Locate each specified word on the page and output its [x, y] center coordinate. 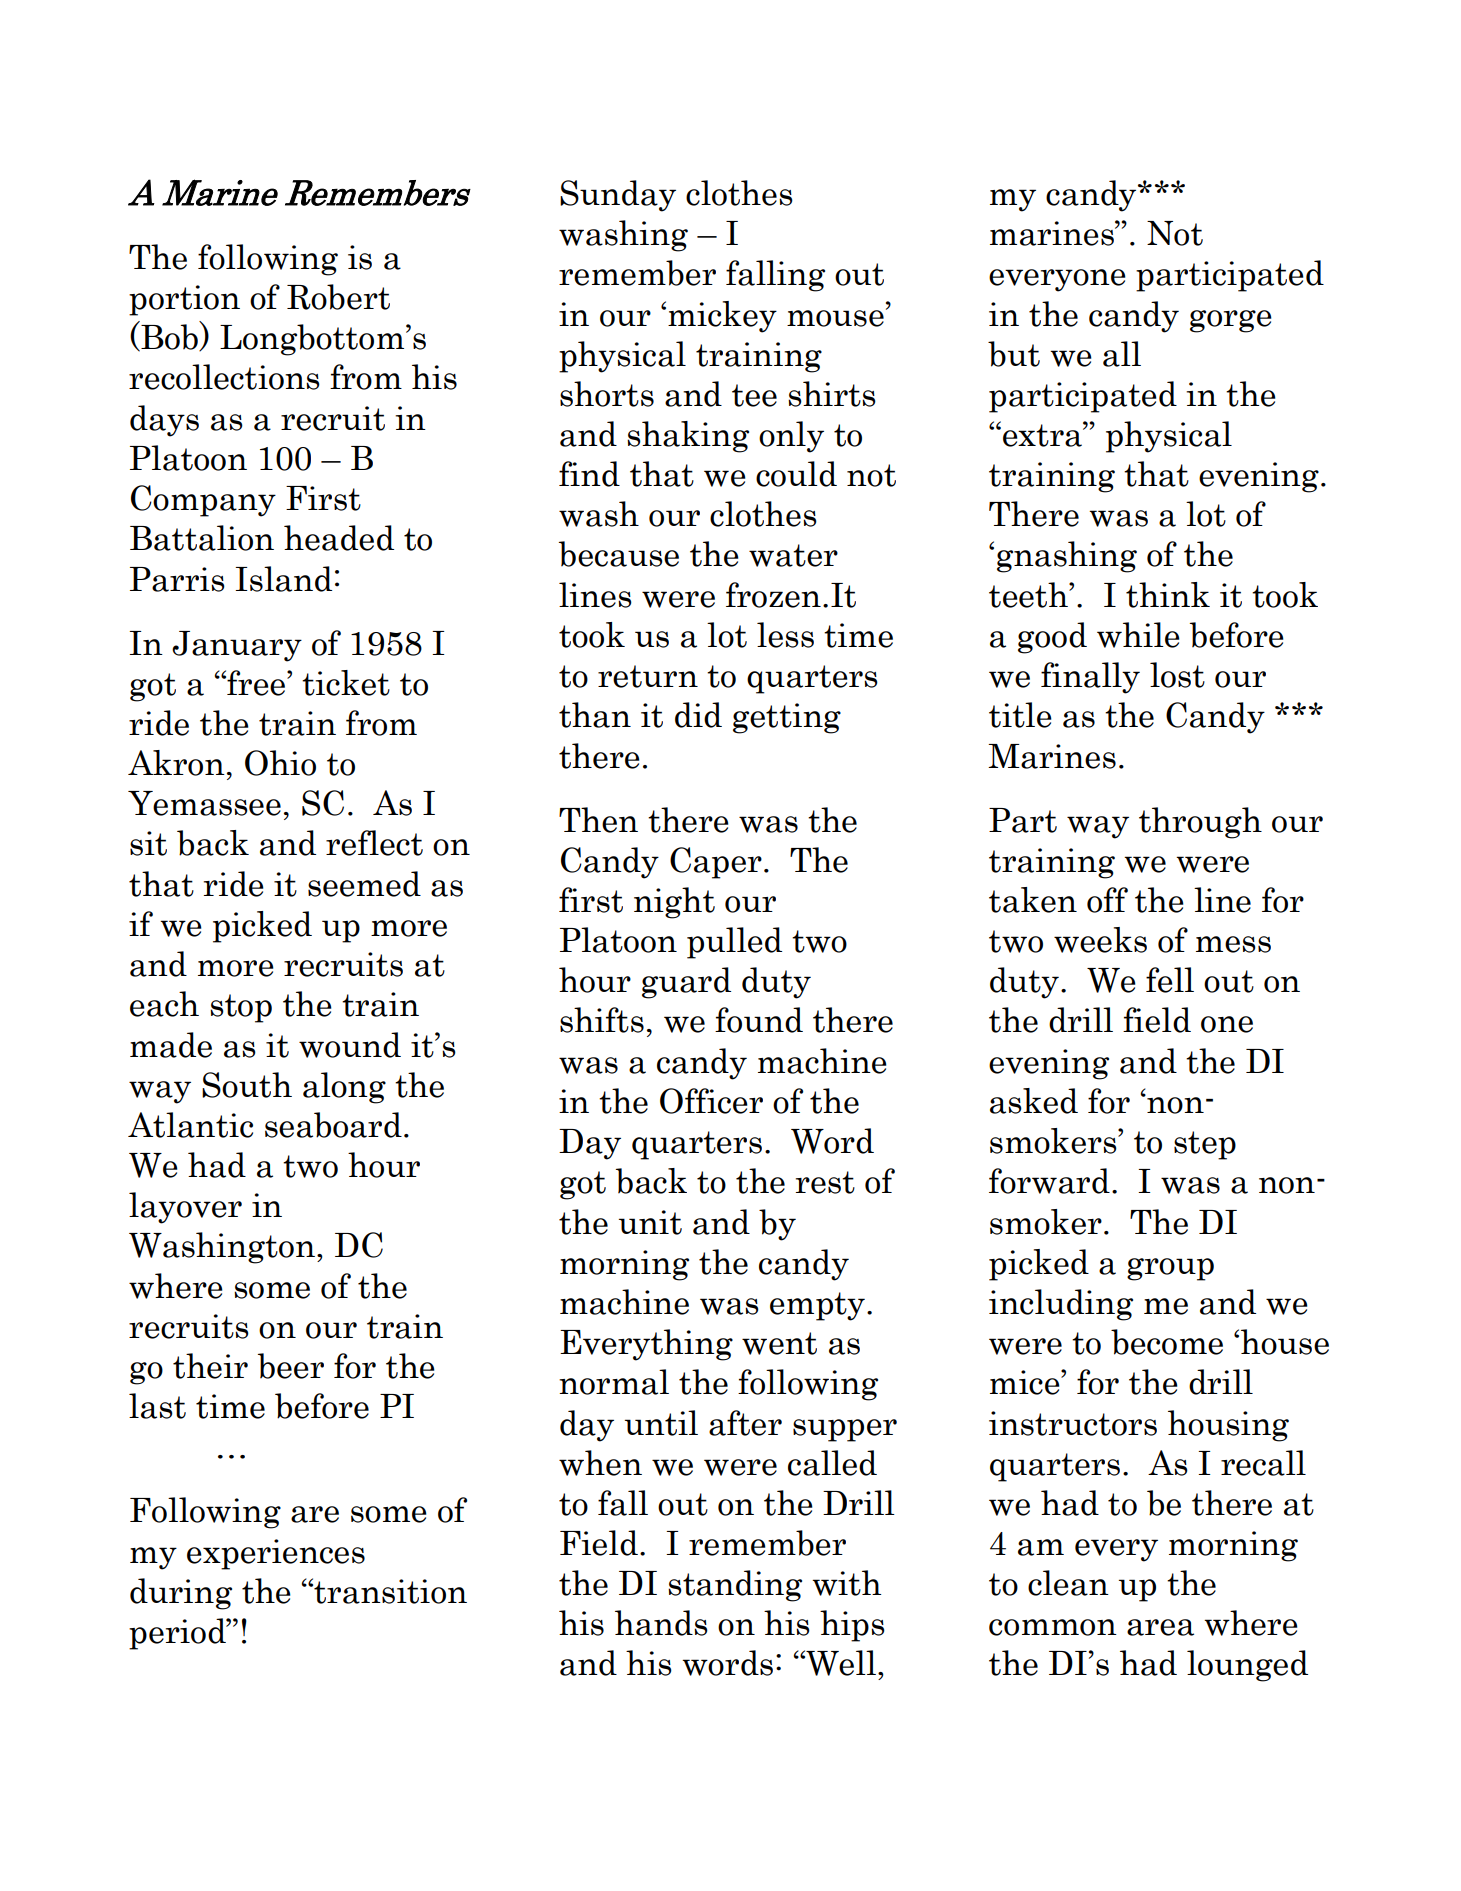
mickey [722, 317]
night [674, 903]
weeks [1100, 940]
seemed [364, 884]
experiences [276, 1554]
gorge [1231, 321]
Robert [338, 297]
